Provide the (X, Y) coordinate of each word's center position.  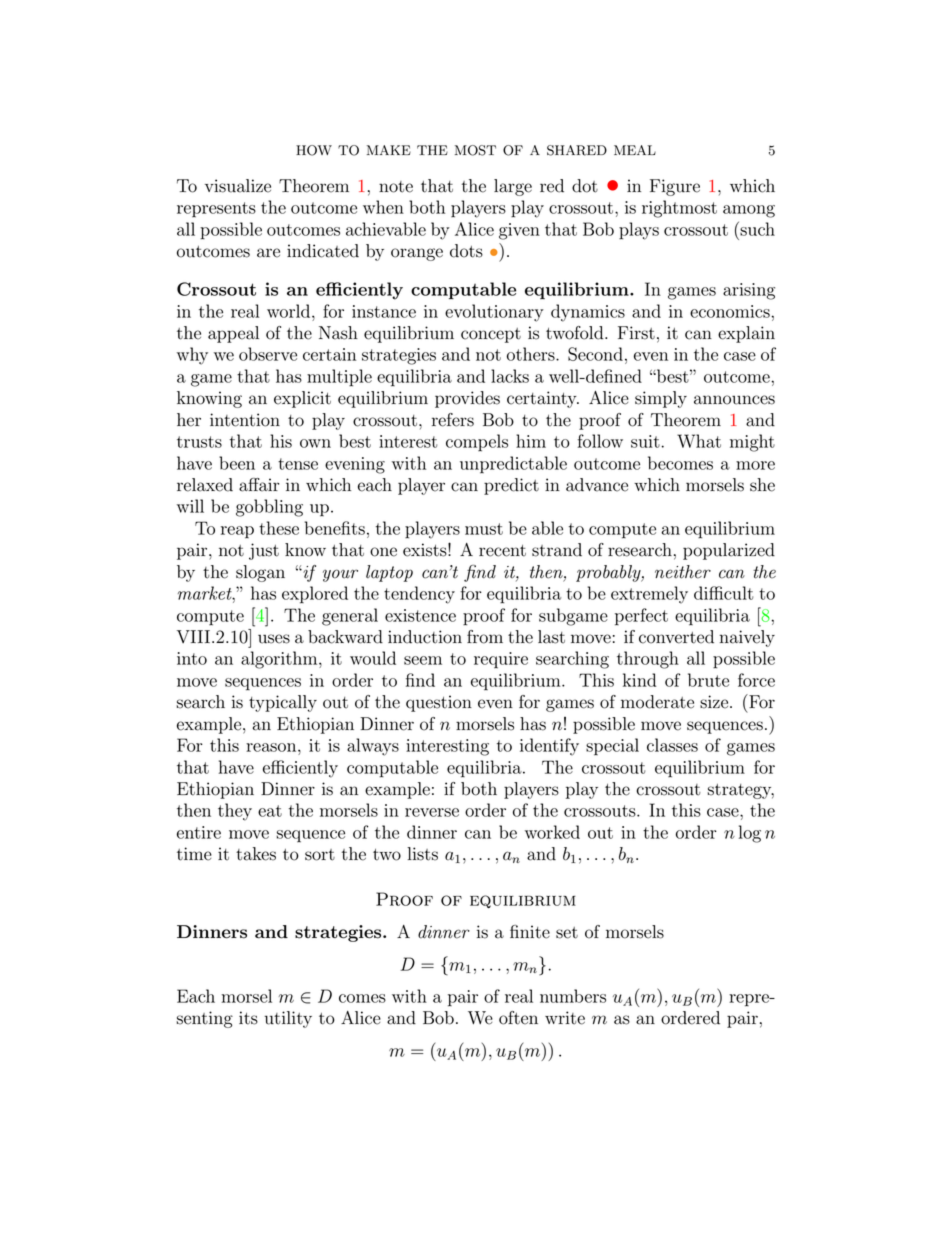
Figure (675, 187)
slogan (260, 573)
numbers (573, 996)
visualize (238, 186)
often (518, 1018)
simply (661, 399)
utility (288, 1019)
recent (502, 551)
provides (467, 399)
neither (683, 572)
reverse (432, 812)
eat (270, 811)
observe (268, 354)
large (513, 187)
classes (672, 745)
